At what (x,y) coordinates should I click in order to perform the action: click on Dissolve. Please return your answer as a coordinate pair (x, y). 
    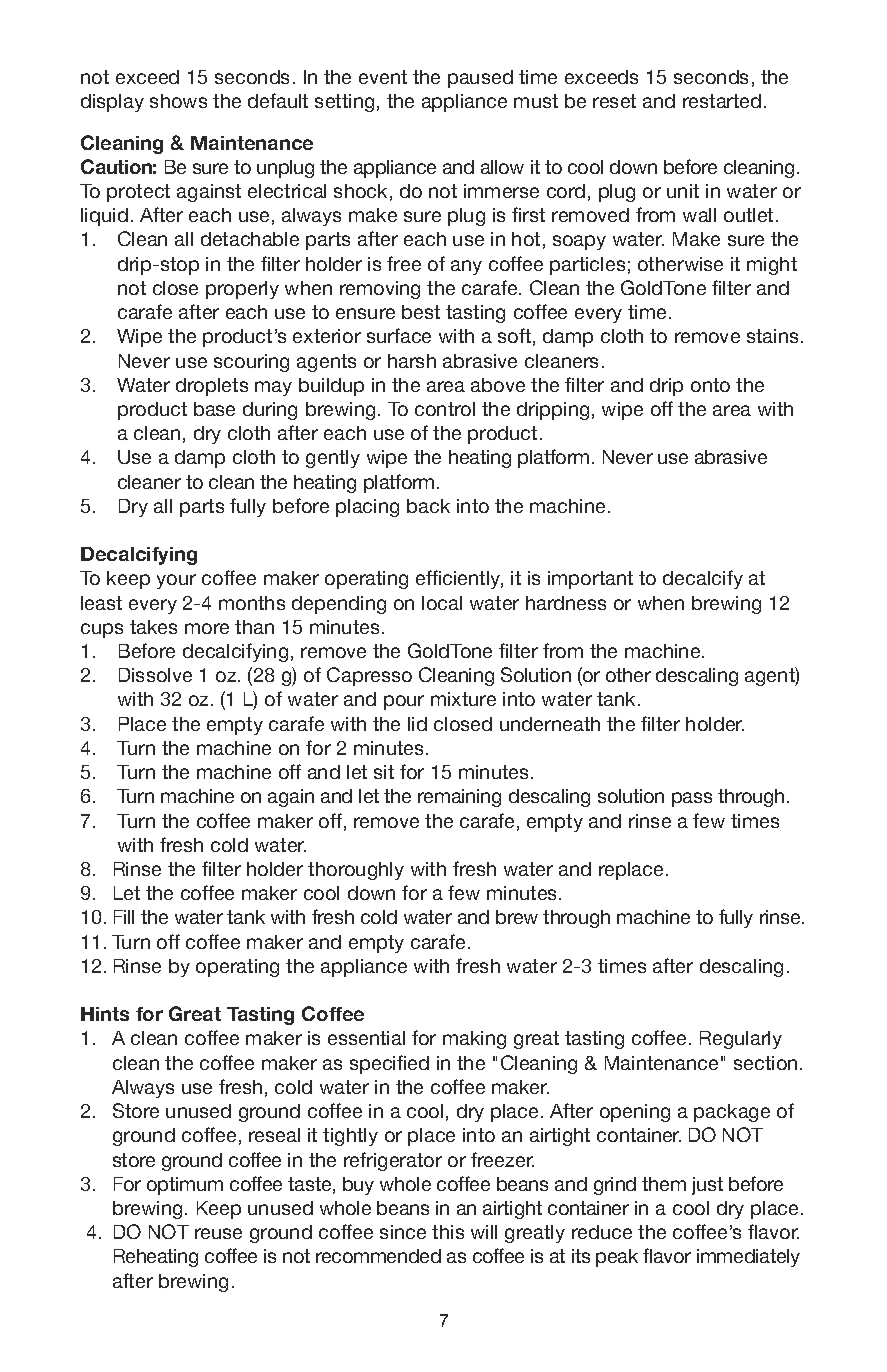
    Looking at the image, I should click on (155, 675).
